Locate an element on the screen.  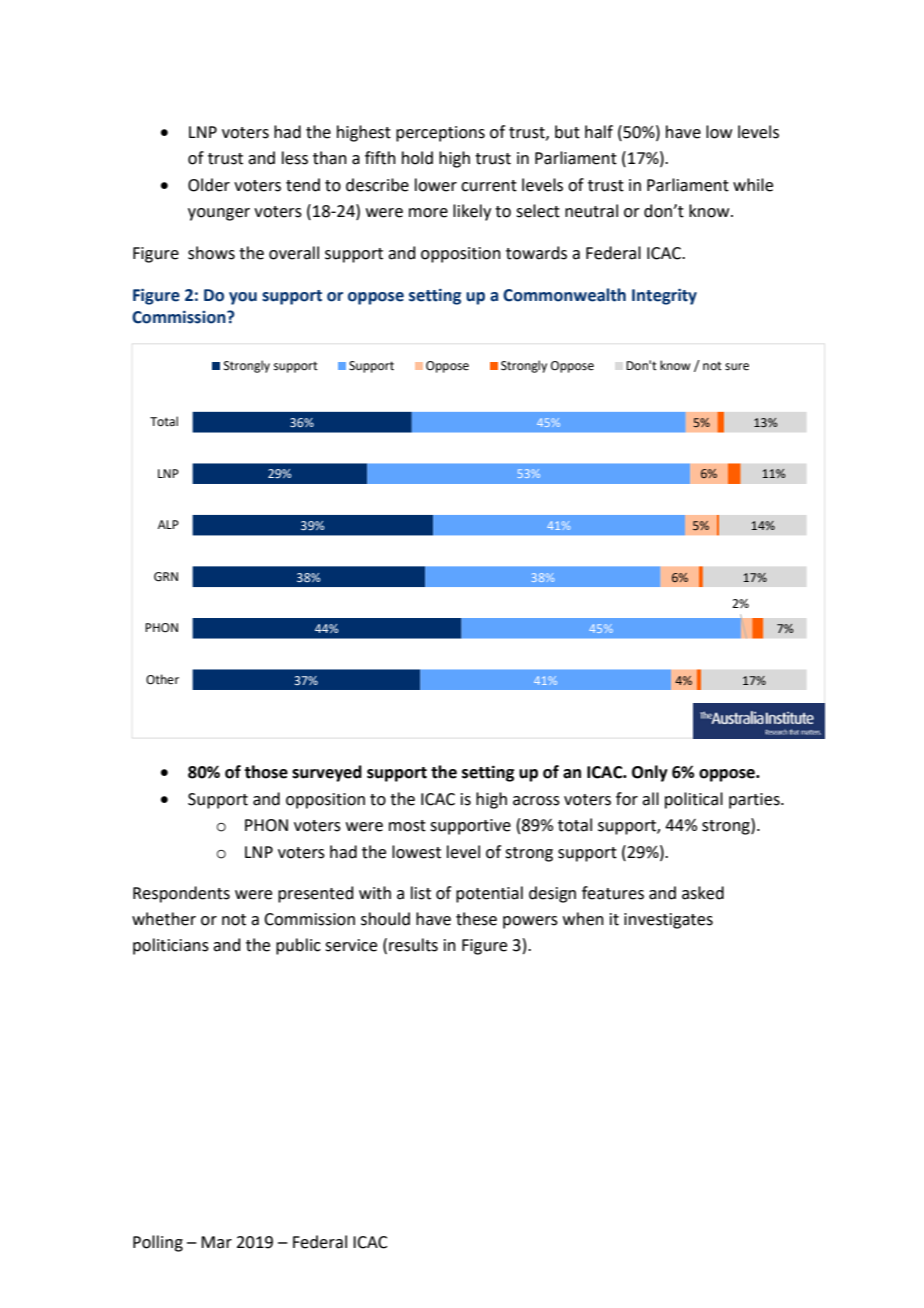
Mar is located at coordinates (216, 1242).
